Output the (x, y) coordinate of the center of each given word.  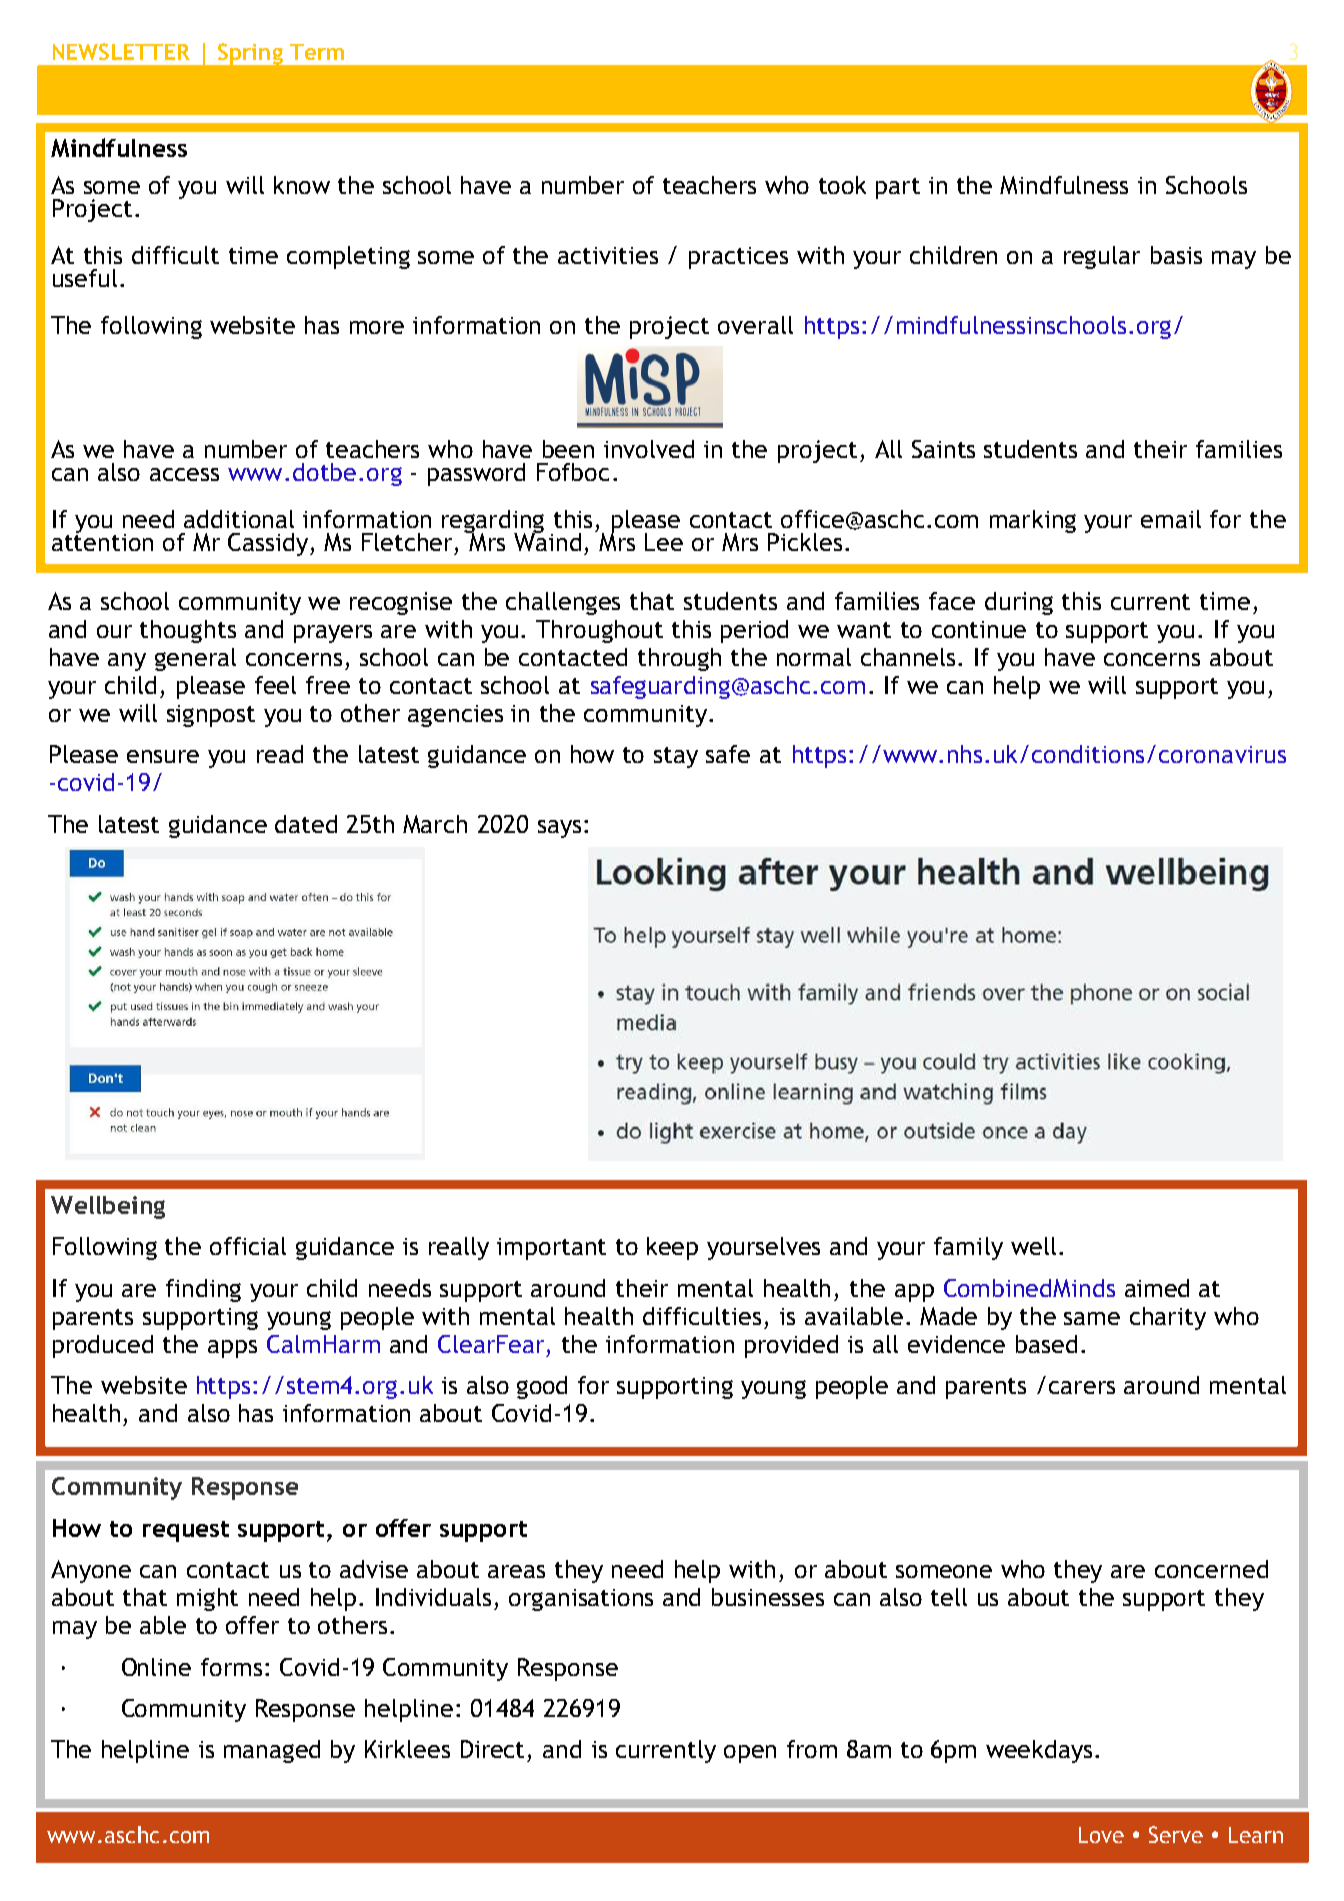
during (1019, 603)
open (750, 1754)
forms (231, 1667)
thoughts (188, 631)
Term (317, 52)
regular (1102, 257)
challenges (563, 603)
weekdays (1039, 1751)
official (248, 1246)
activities (608, 255)
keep (672, 1248)
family (968, 1248)
